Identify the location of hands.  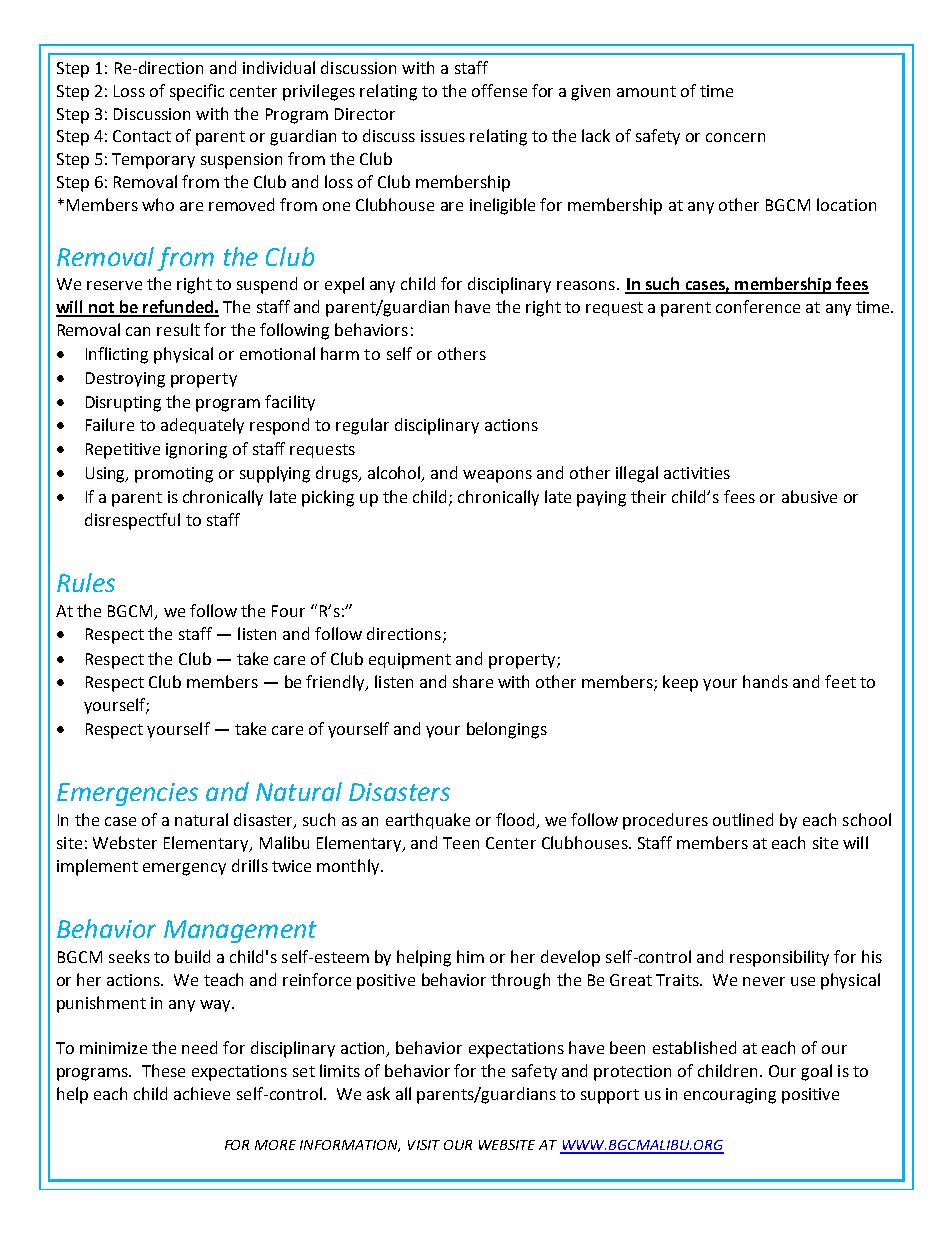
(765, 681).
